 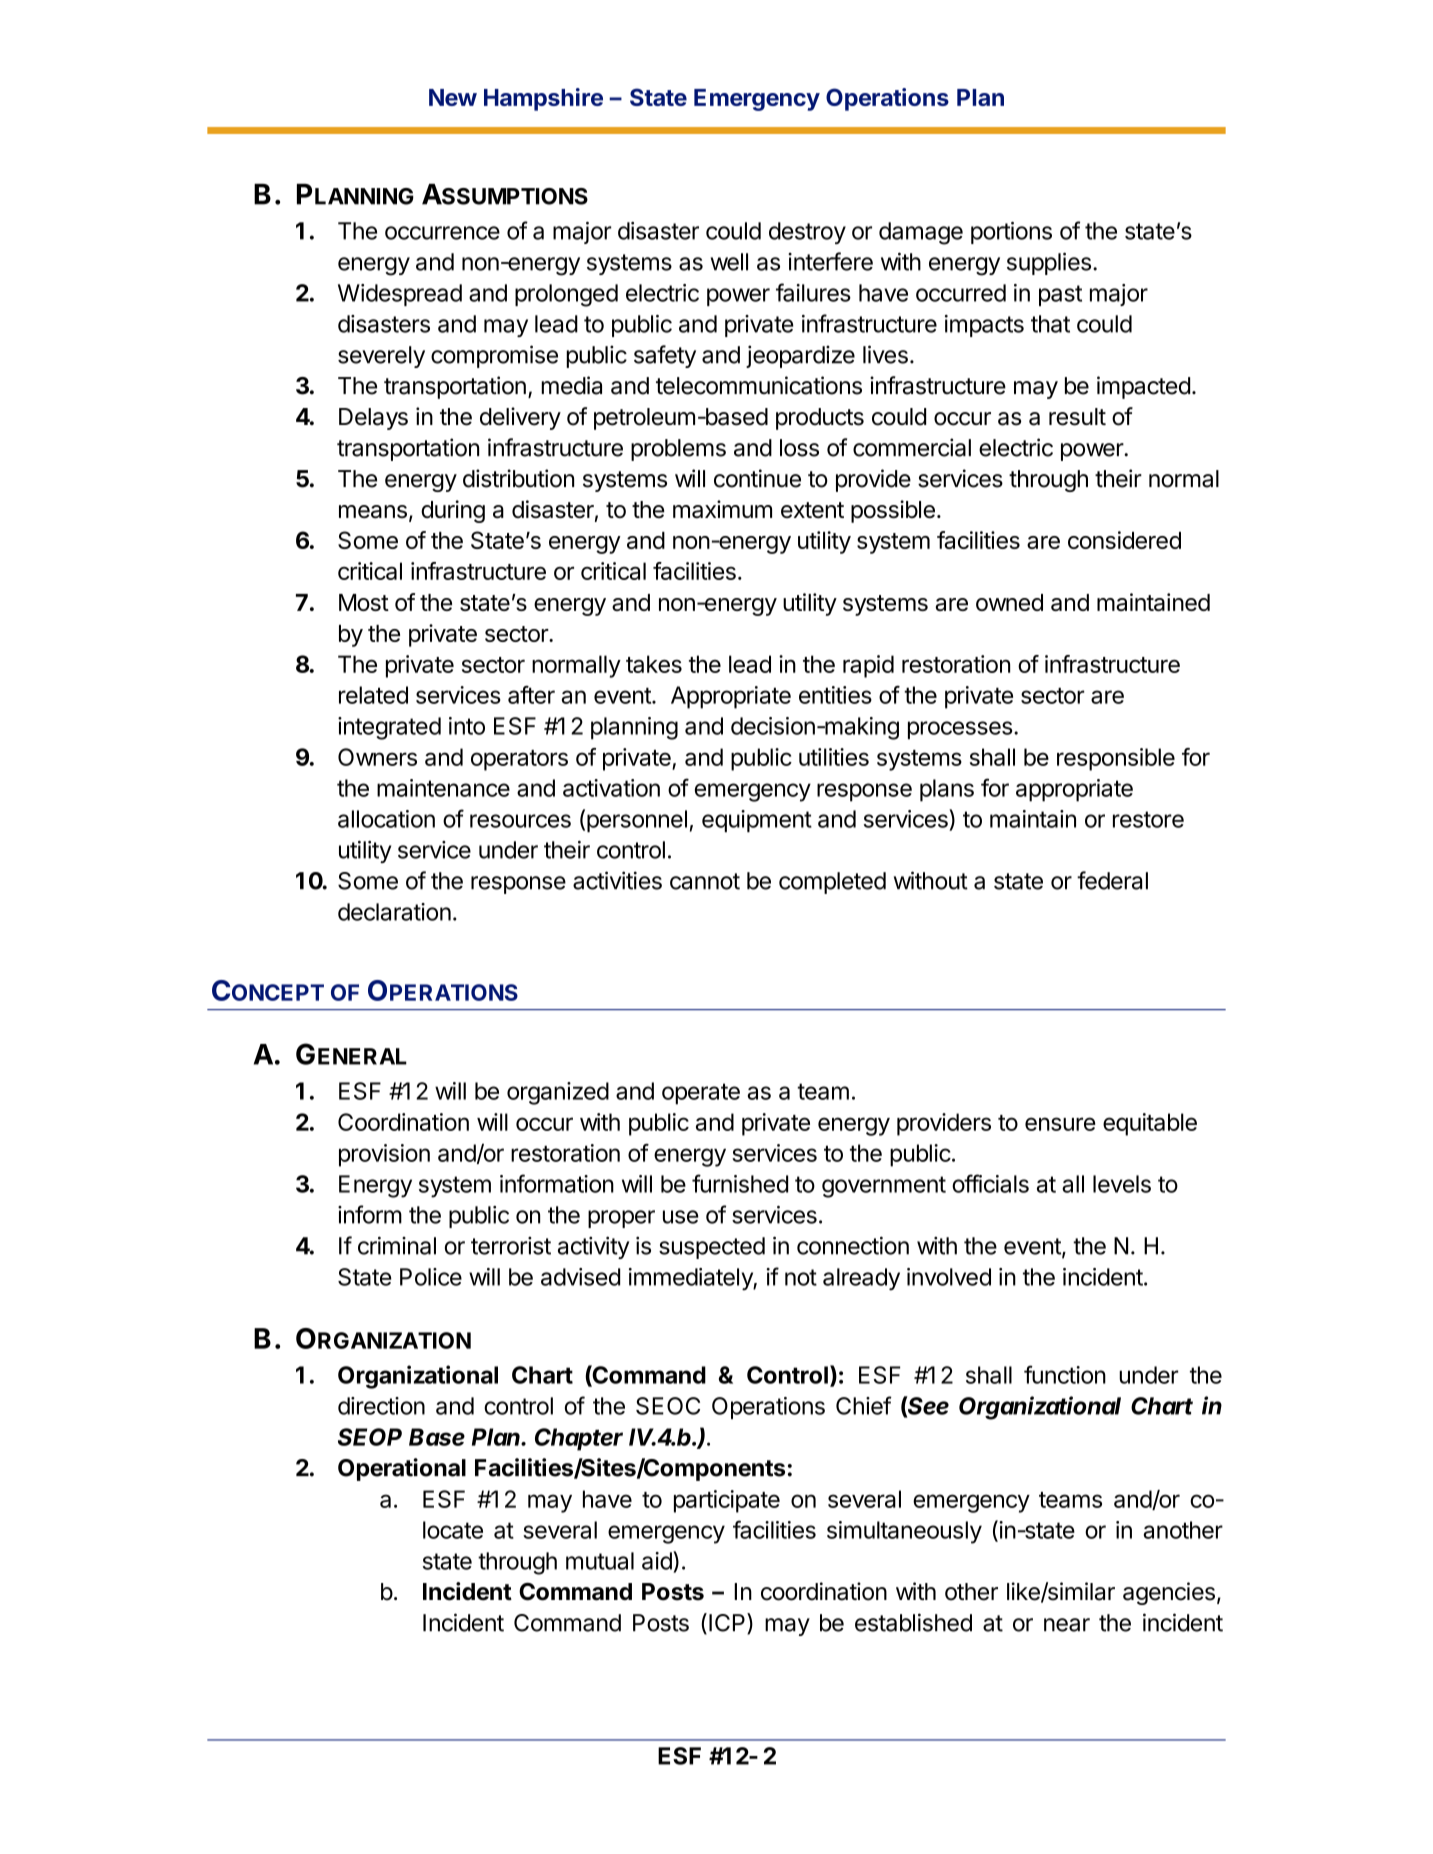 I want to click on destroy, so click(x=807, y=233).
